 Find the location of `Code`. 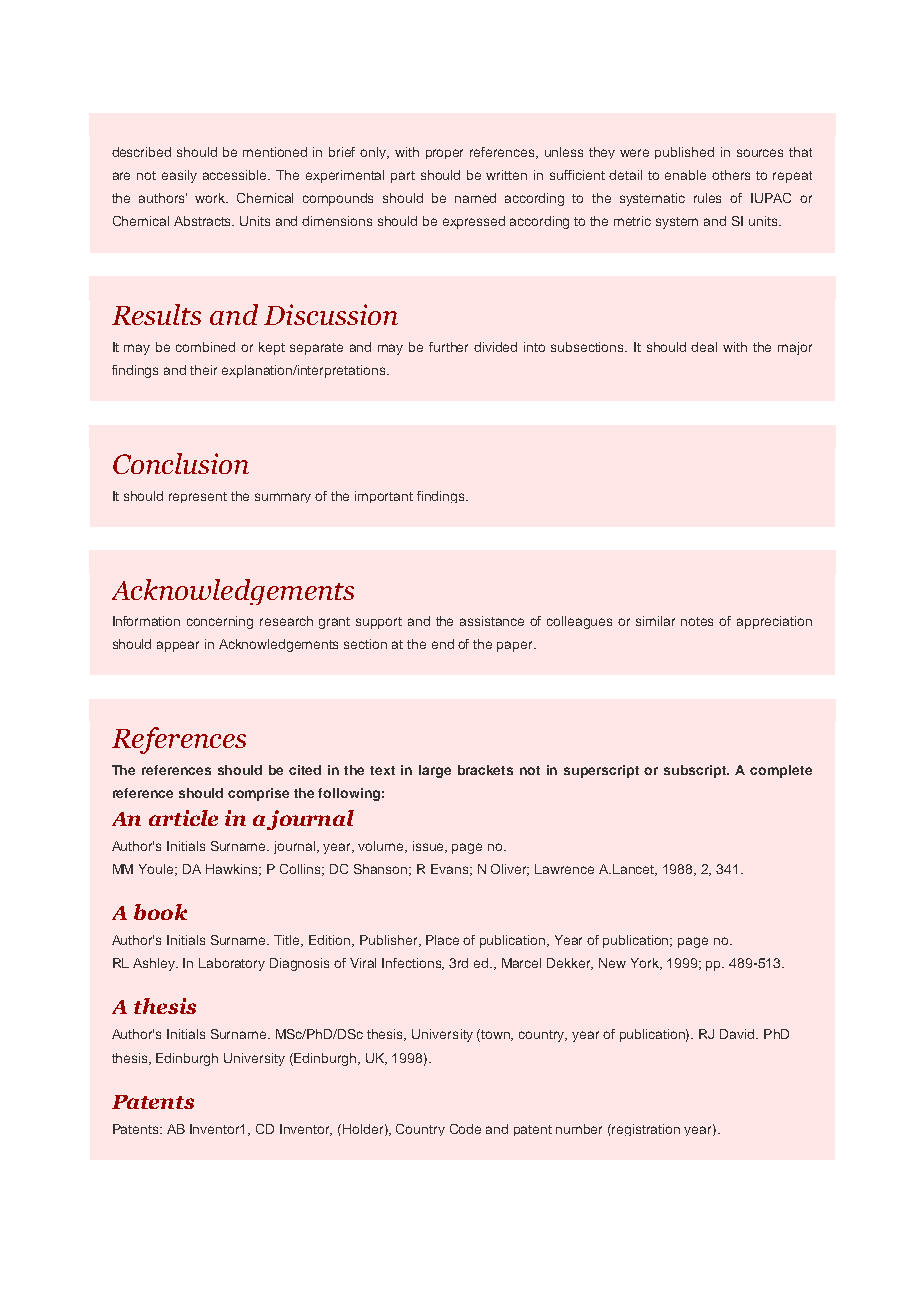

Code is located at coordinates (465, 1129).
